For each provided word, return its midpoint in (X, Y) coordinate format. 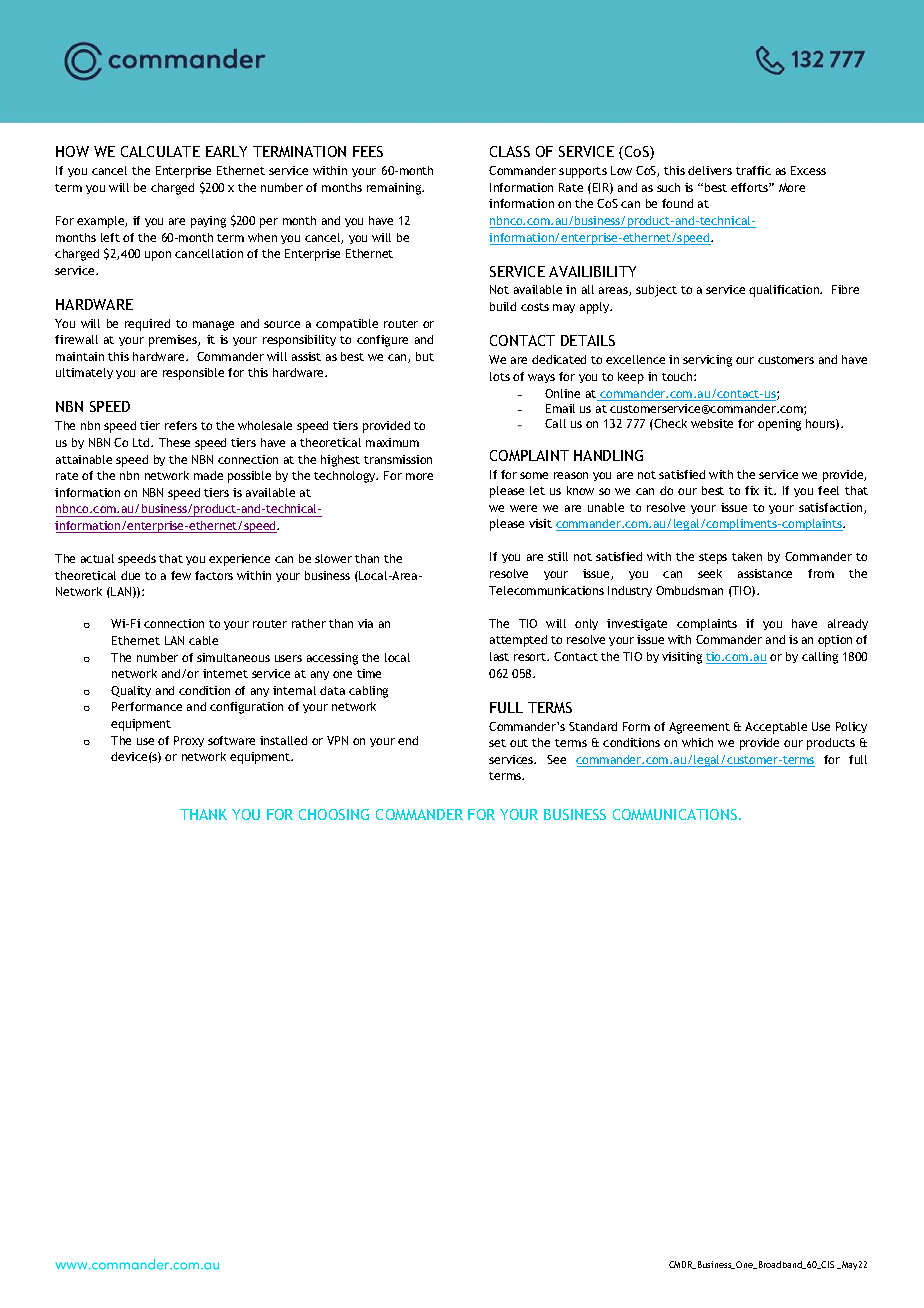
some (534, 475)
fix (752, 490)
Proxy (189, 741)
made (208, 475)
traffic (753, 170)
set (497, 743)
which (697, 742)
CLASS (510, 151)
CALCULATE (160, 151)
